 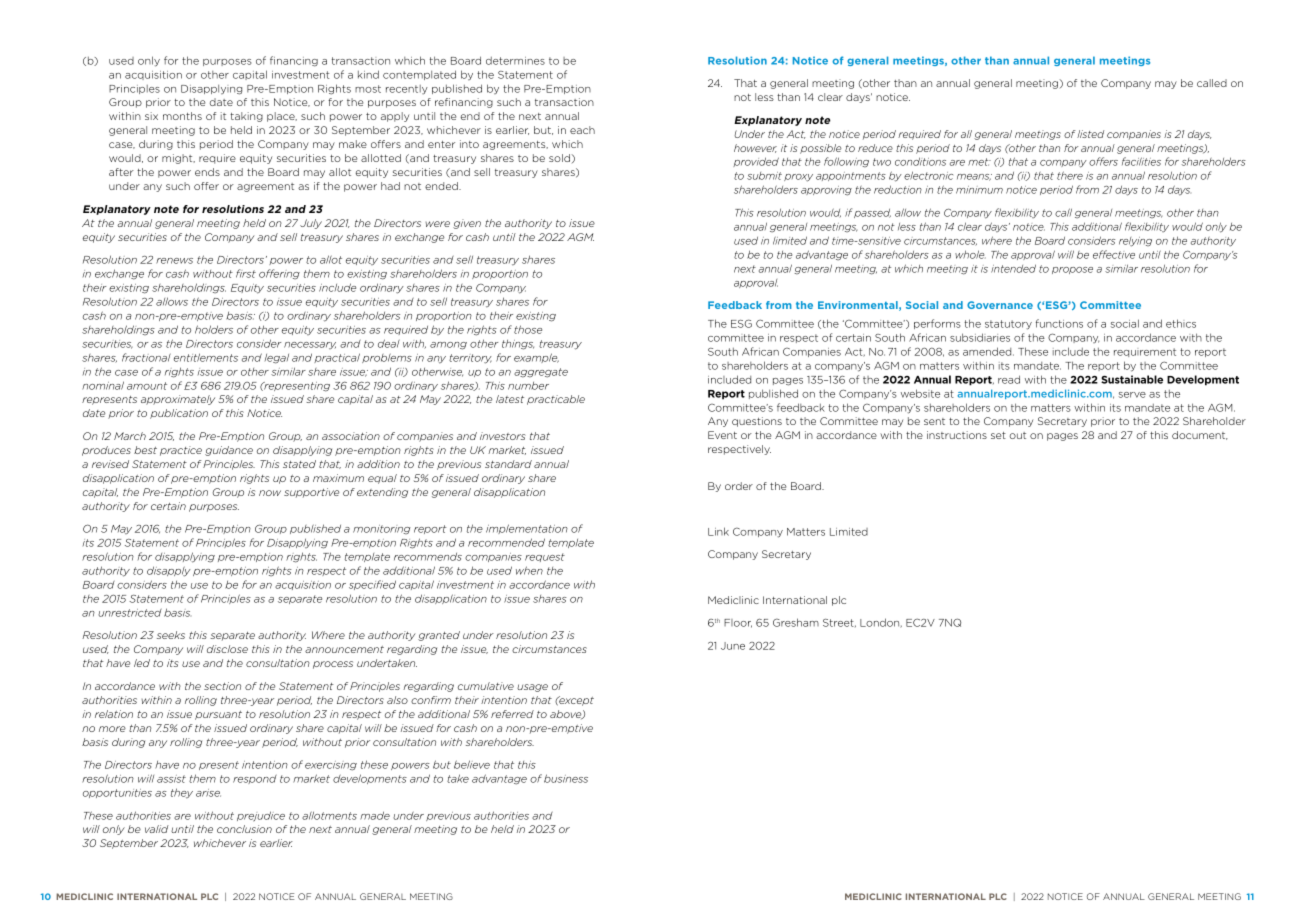 I want to click on guidance, so click(x=229, y=451).
